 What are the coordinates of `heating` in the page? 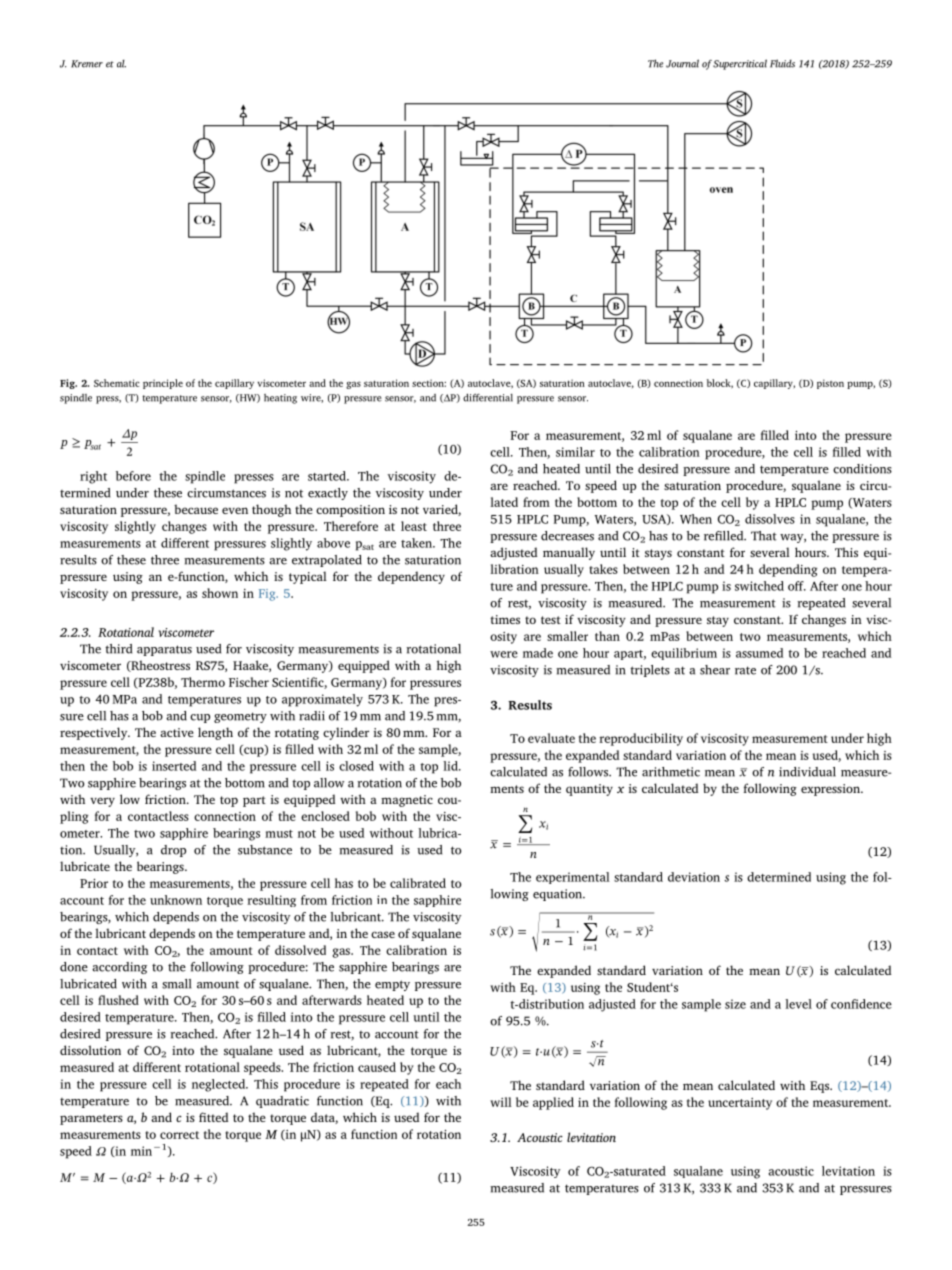 It's located at (280, 399).
